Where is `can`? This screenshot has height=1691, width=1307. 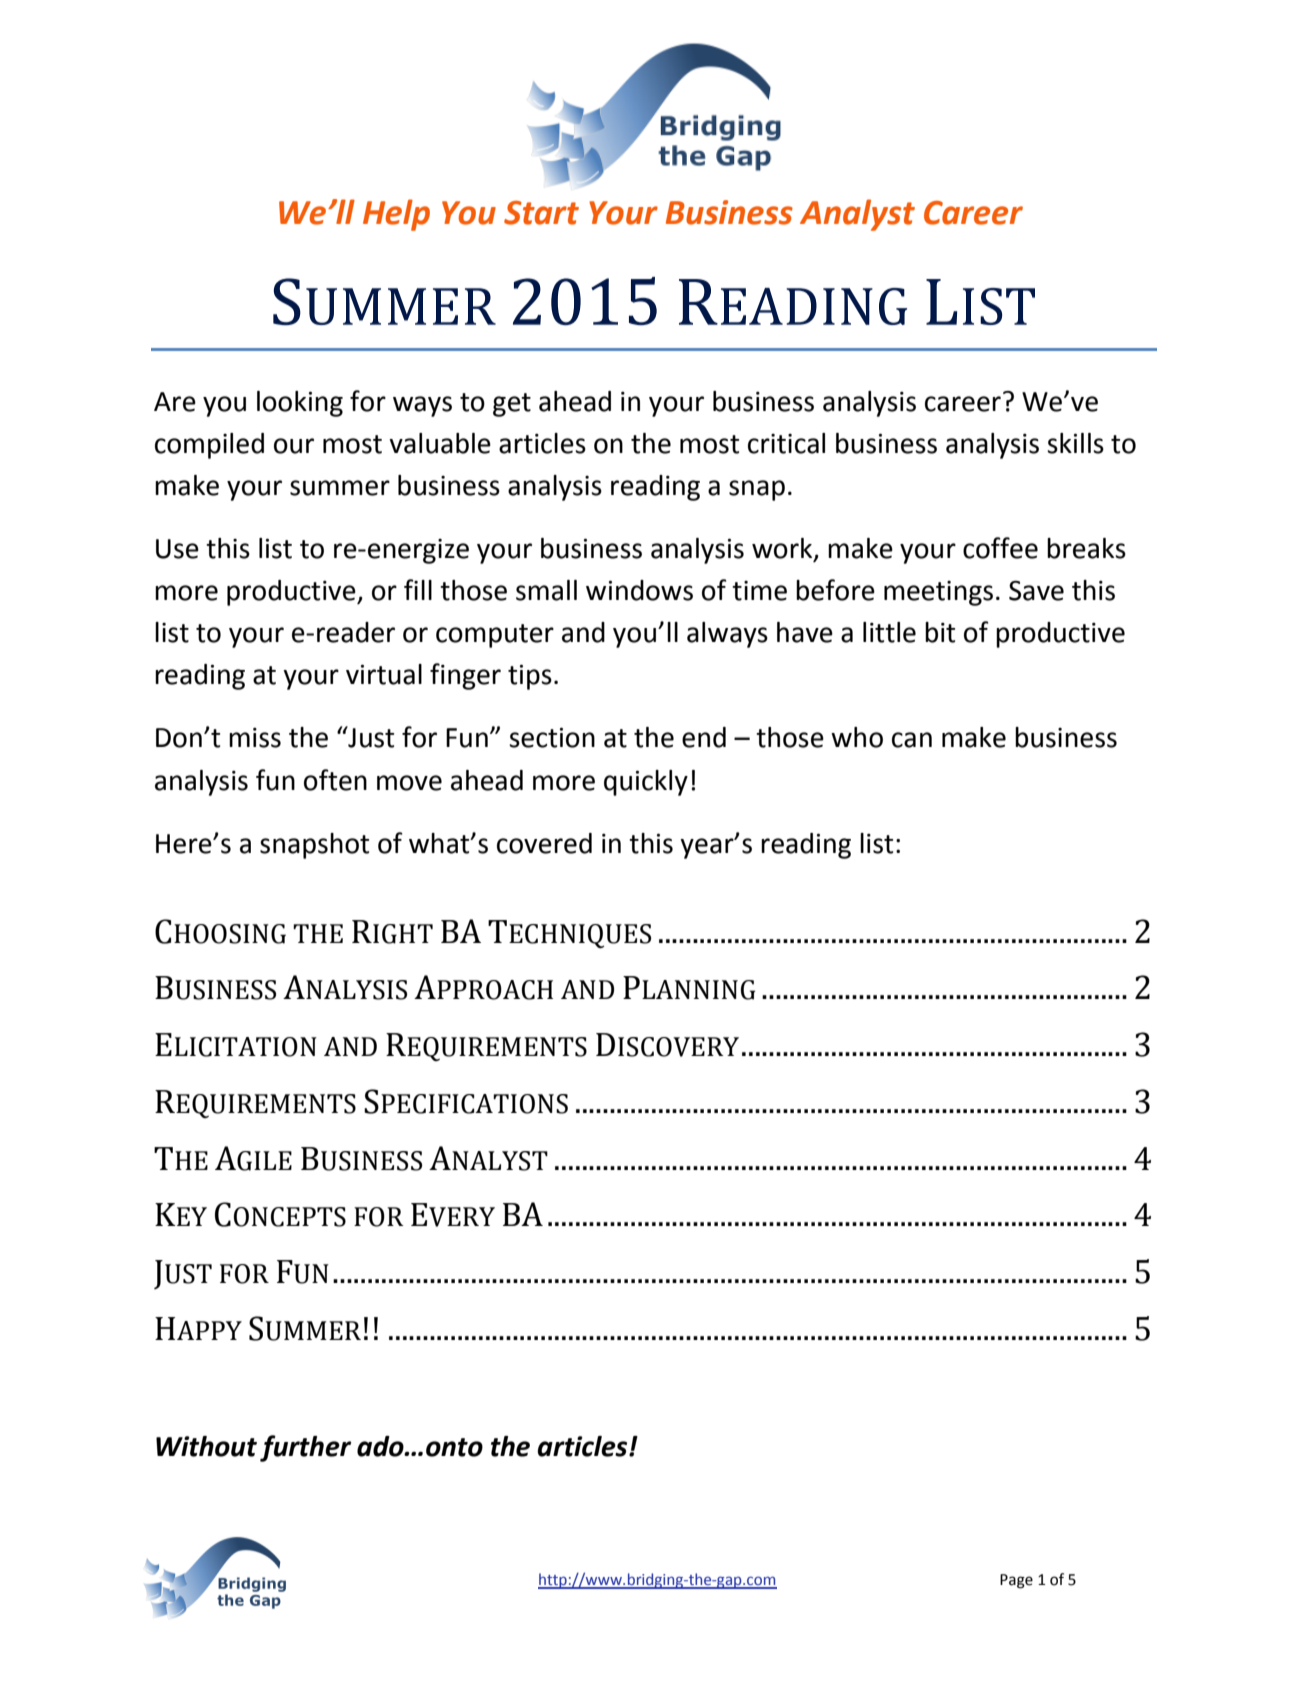
can is located at coordinates (912, 740).
